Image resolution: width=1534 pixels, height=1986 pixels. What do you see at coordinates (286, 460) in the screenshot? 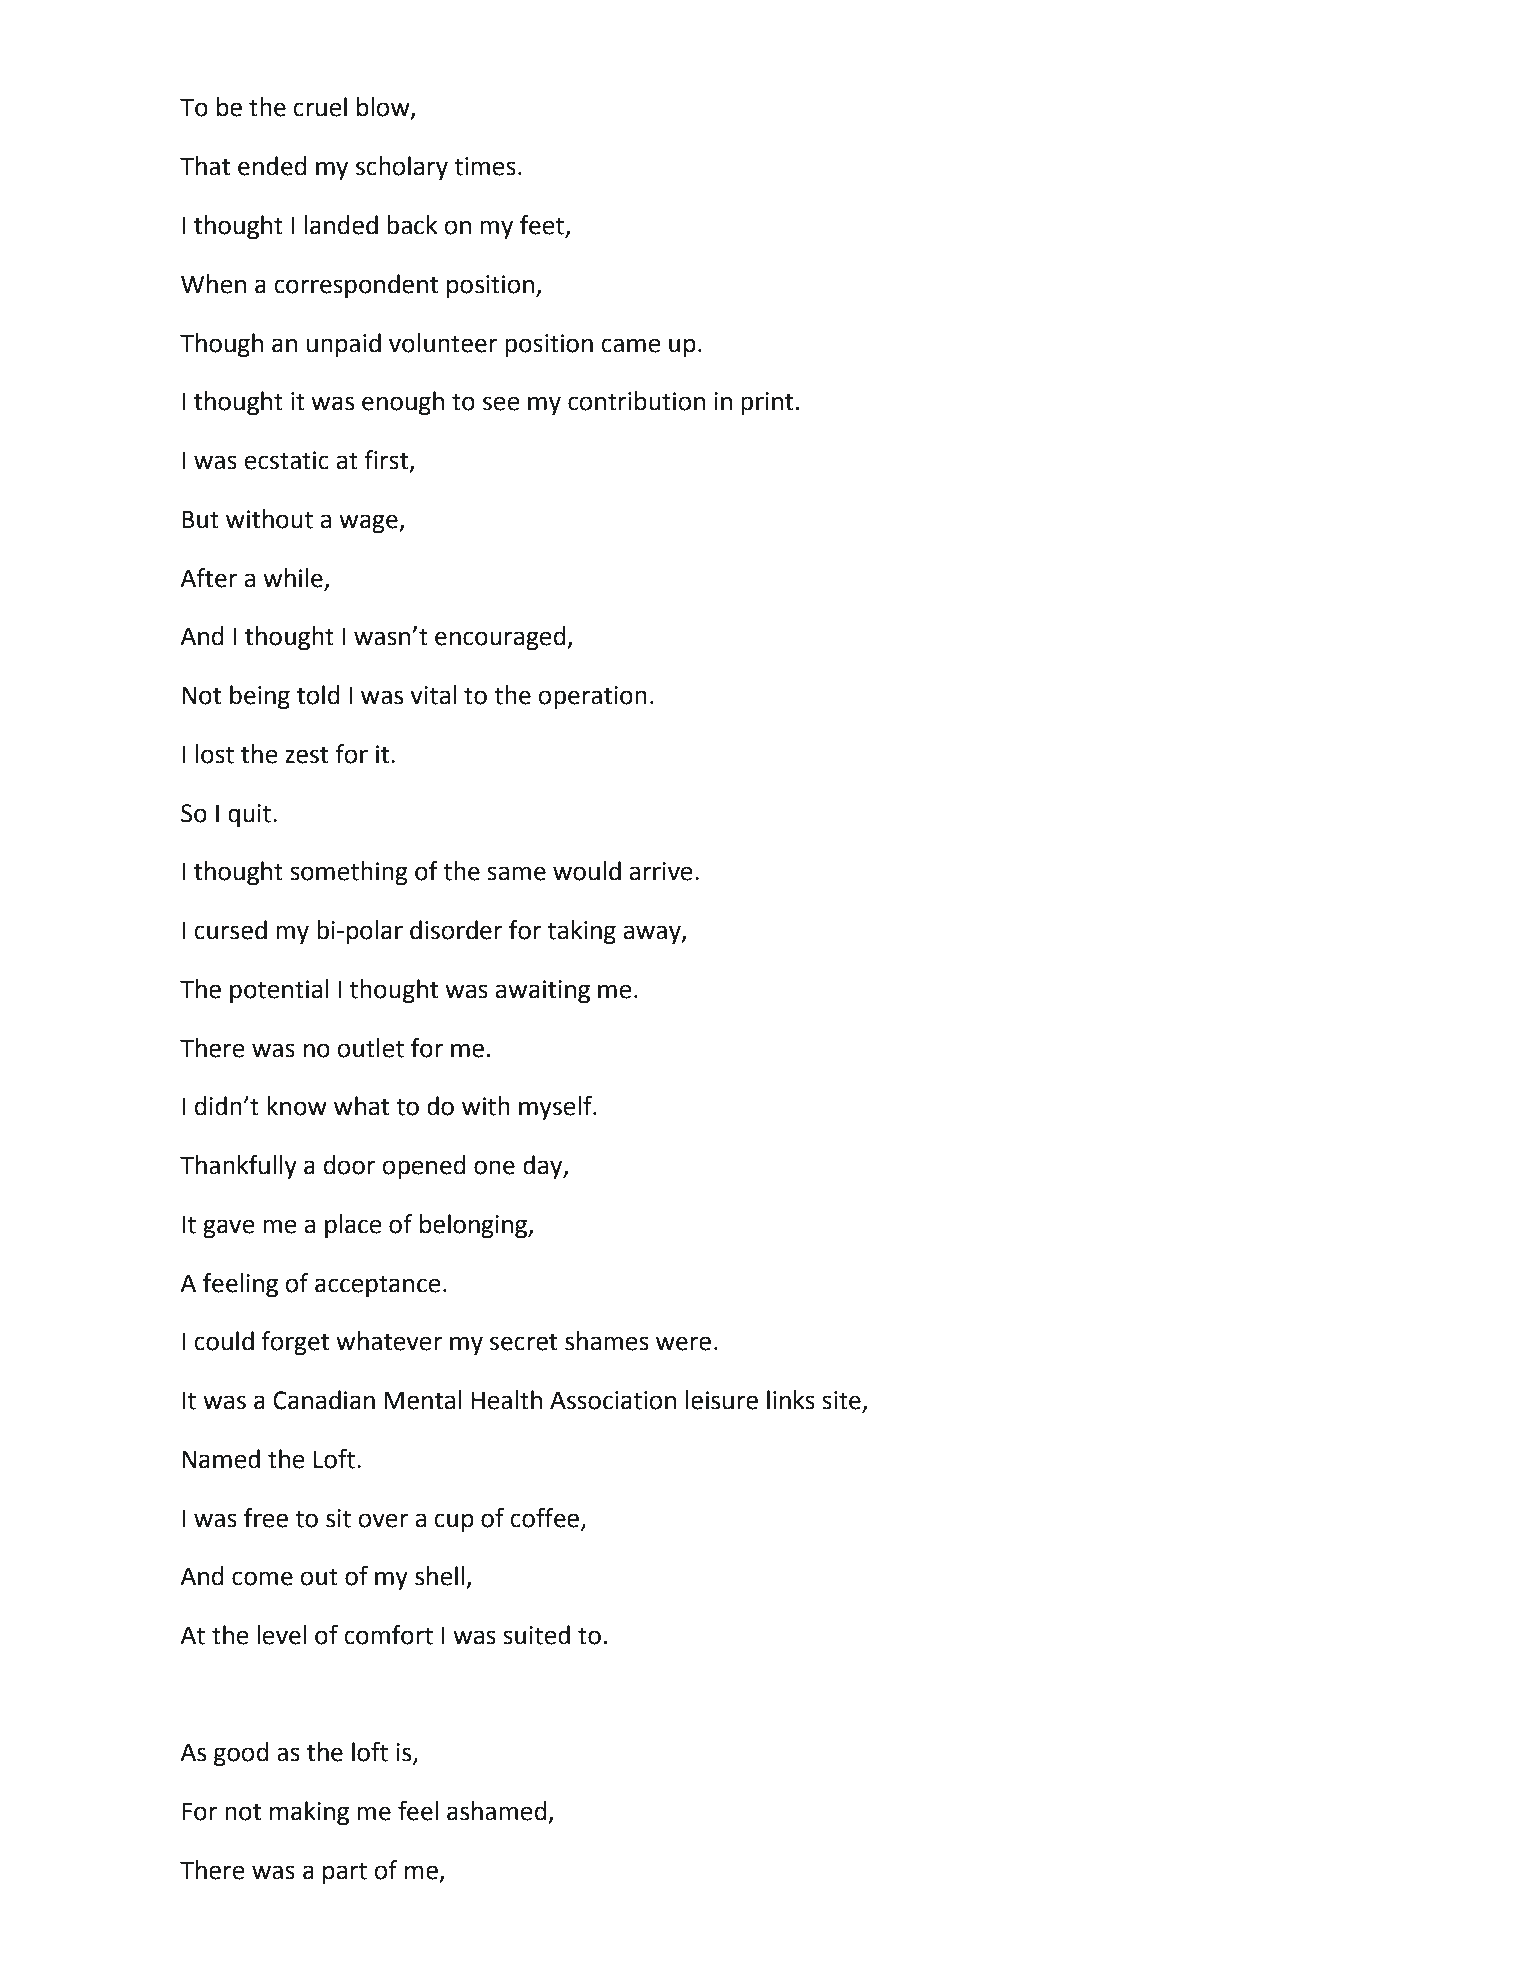
I see `ecstatic` at bounding box center [286, 460].
